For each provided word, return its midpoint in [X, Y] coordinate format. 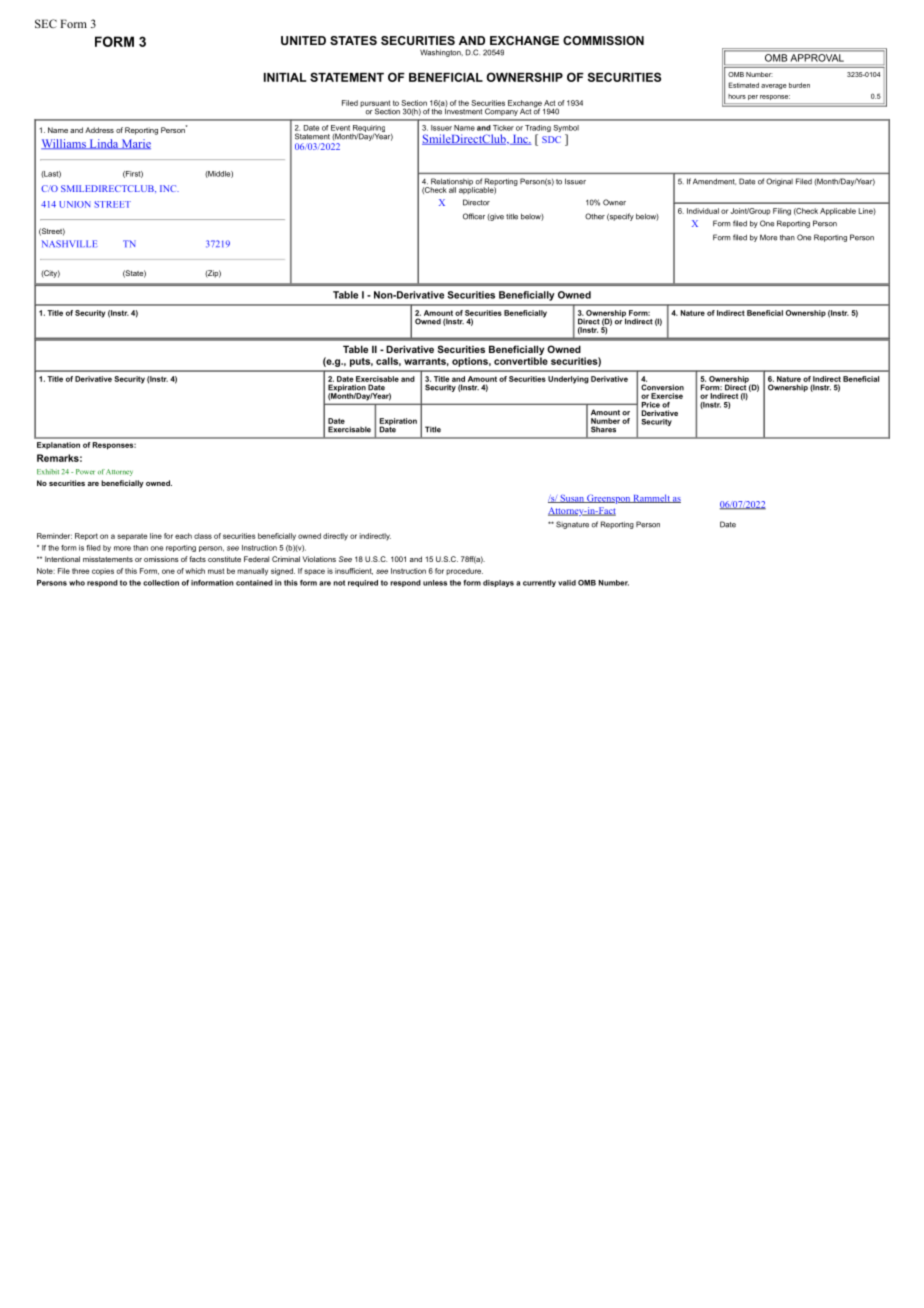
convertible [521, 361]
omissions [161, 559]
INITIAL [285, 77]
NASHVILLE [70, 244]
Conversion [662, 387]
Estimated [743, 85]
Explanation [58, 445]
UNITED [303, 40]
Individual [703, 211]
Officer [474, 216]
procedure [464, 571]
